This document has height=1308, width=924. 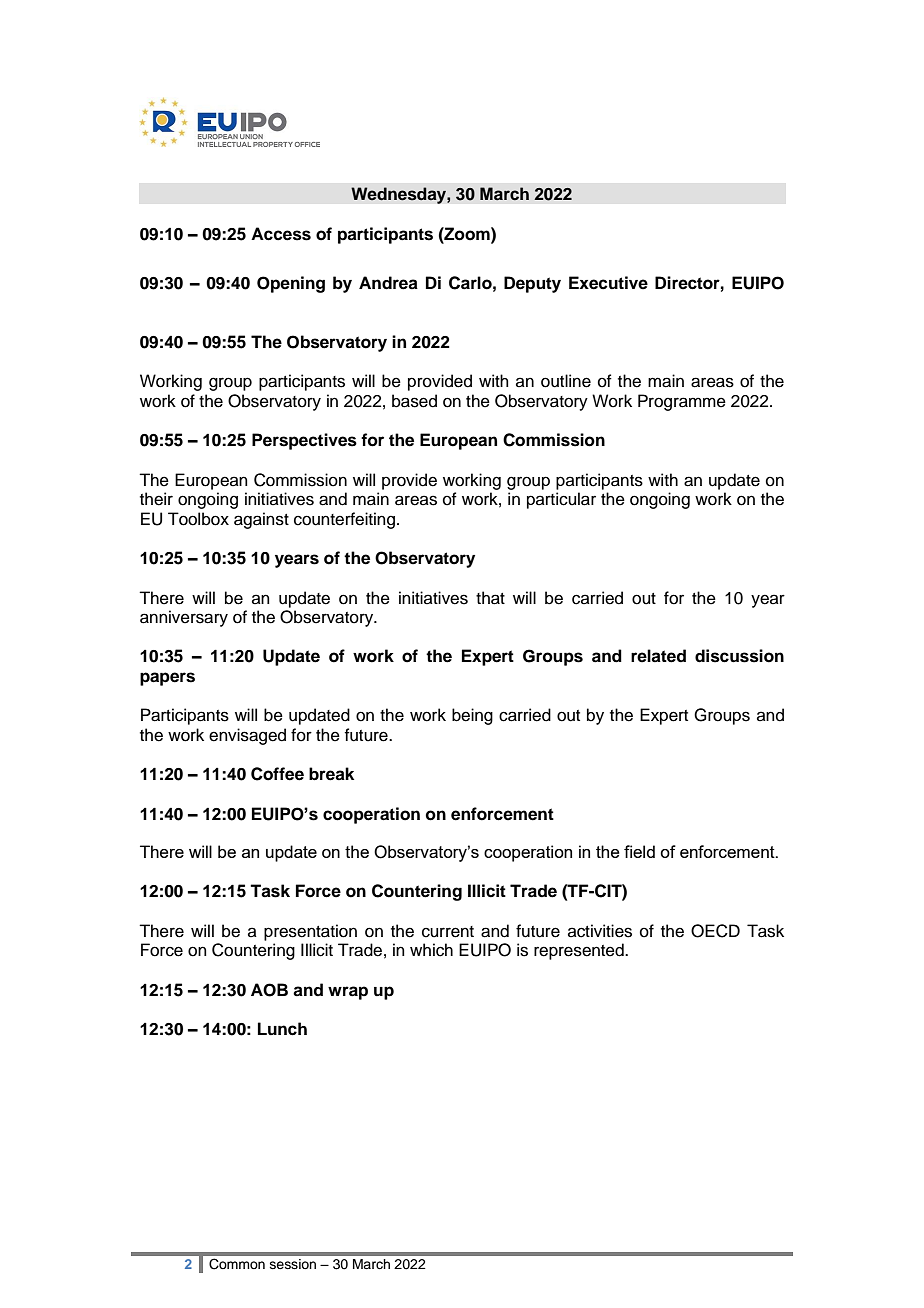 What do you see at coordinates (715, 931) in the document?
I see `OECD` at bounding box center [715, 931].
